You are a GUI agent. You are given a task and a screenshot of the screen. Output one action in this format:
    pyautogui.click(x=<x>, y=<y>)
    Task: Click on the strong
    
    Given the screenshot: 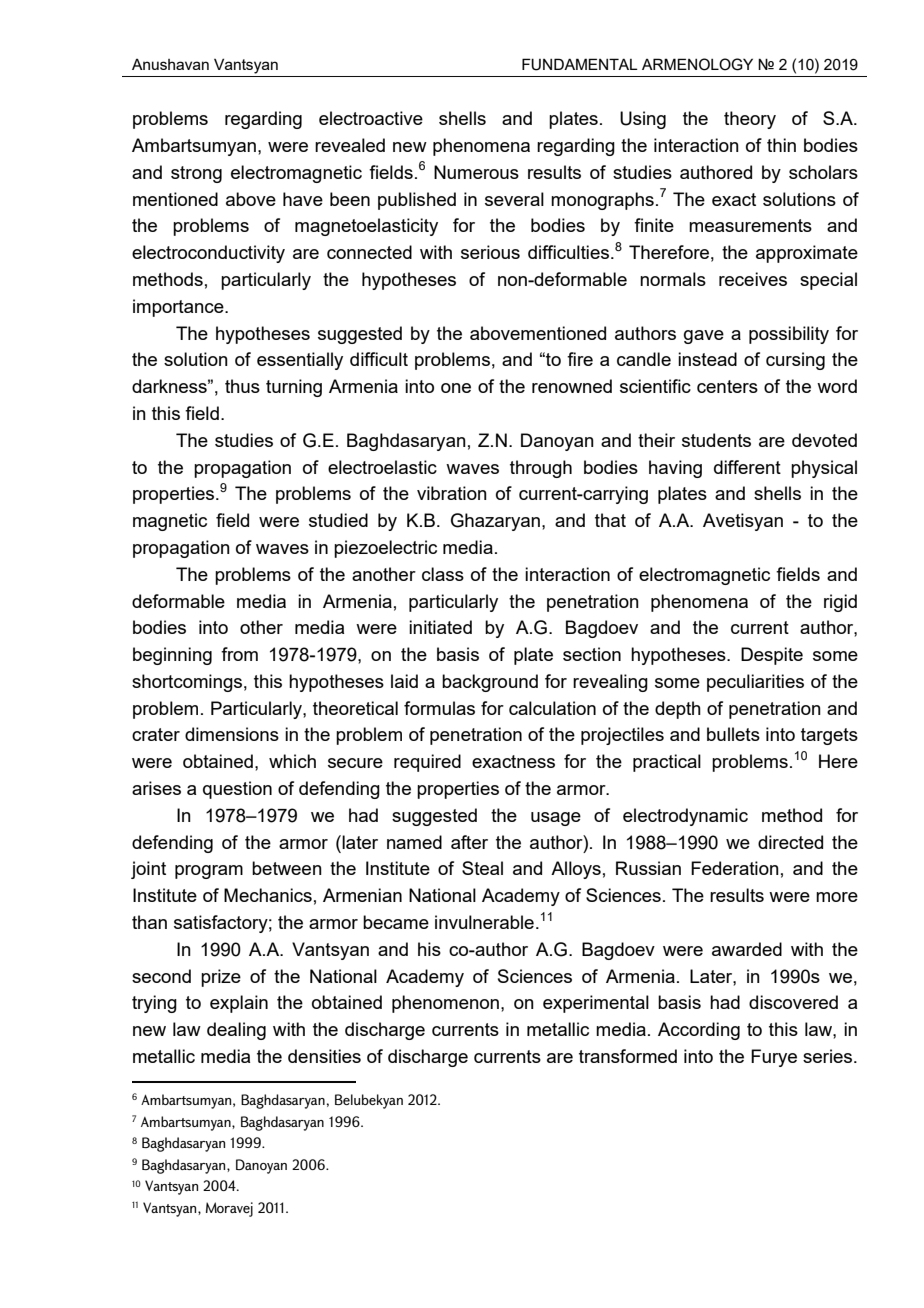 What is the action you would take?
    pyautogui.click(x=196, y=174)
